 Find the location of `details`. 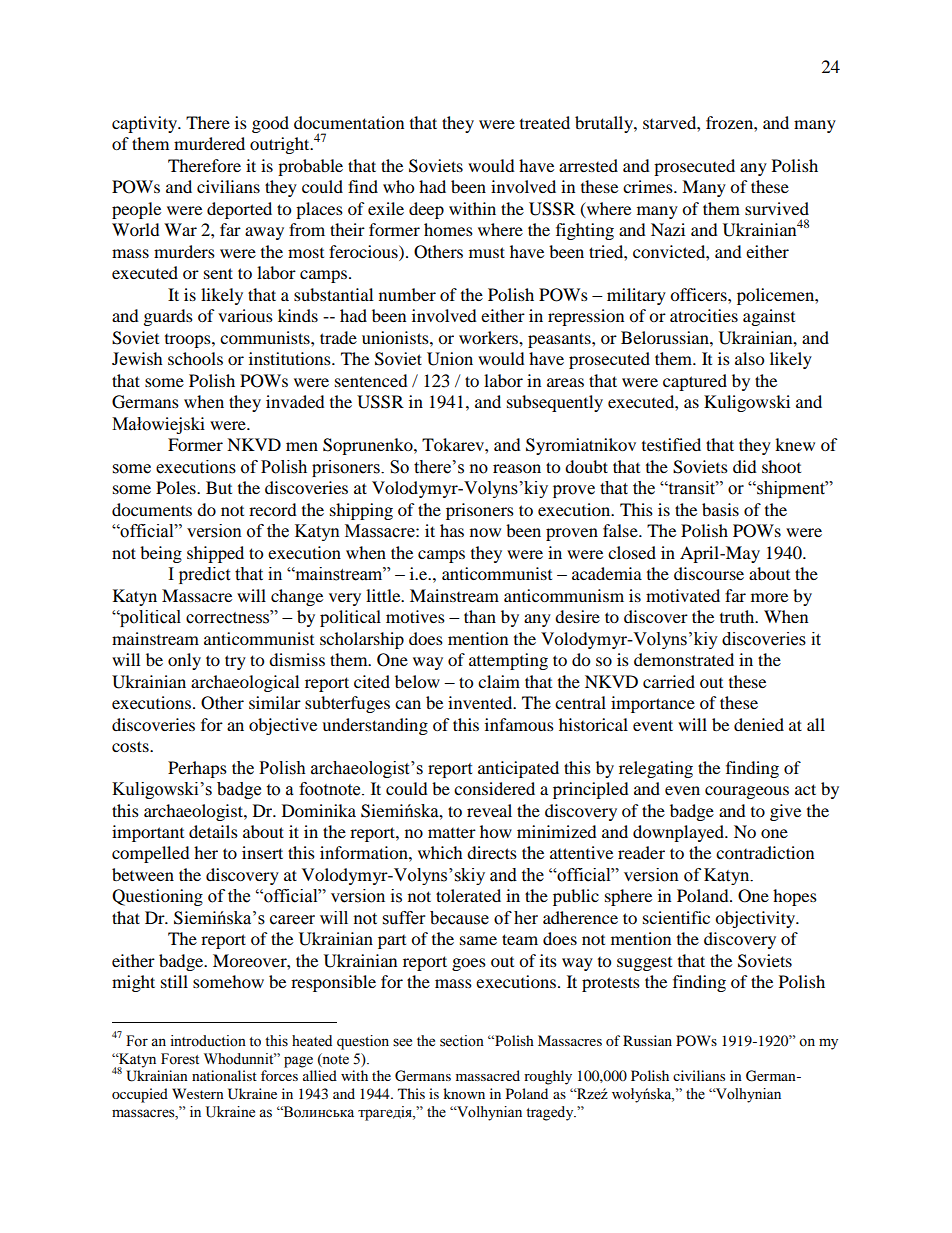

details is located at coordinates (213, 831).
